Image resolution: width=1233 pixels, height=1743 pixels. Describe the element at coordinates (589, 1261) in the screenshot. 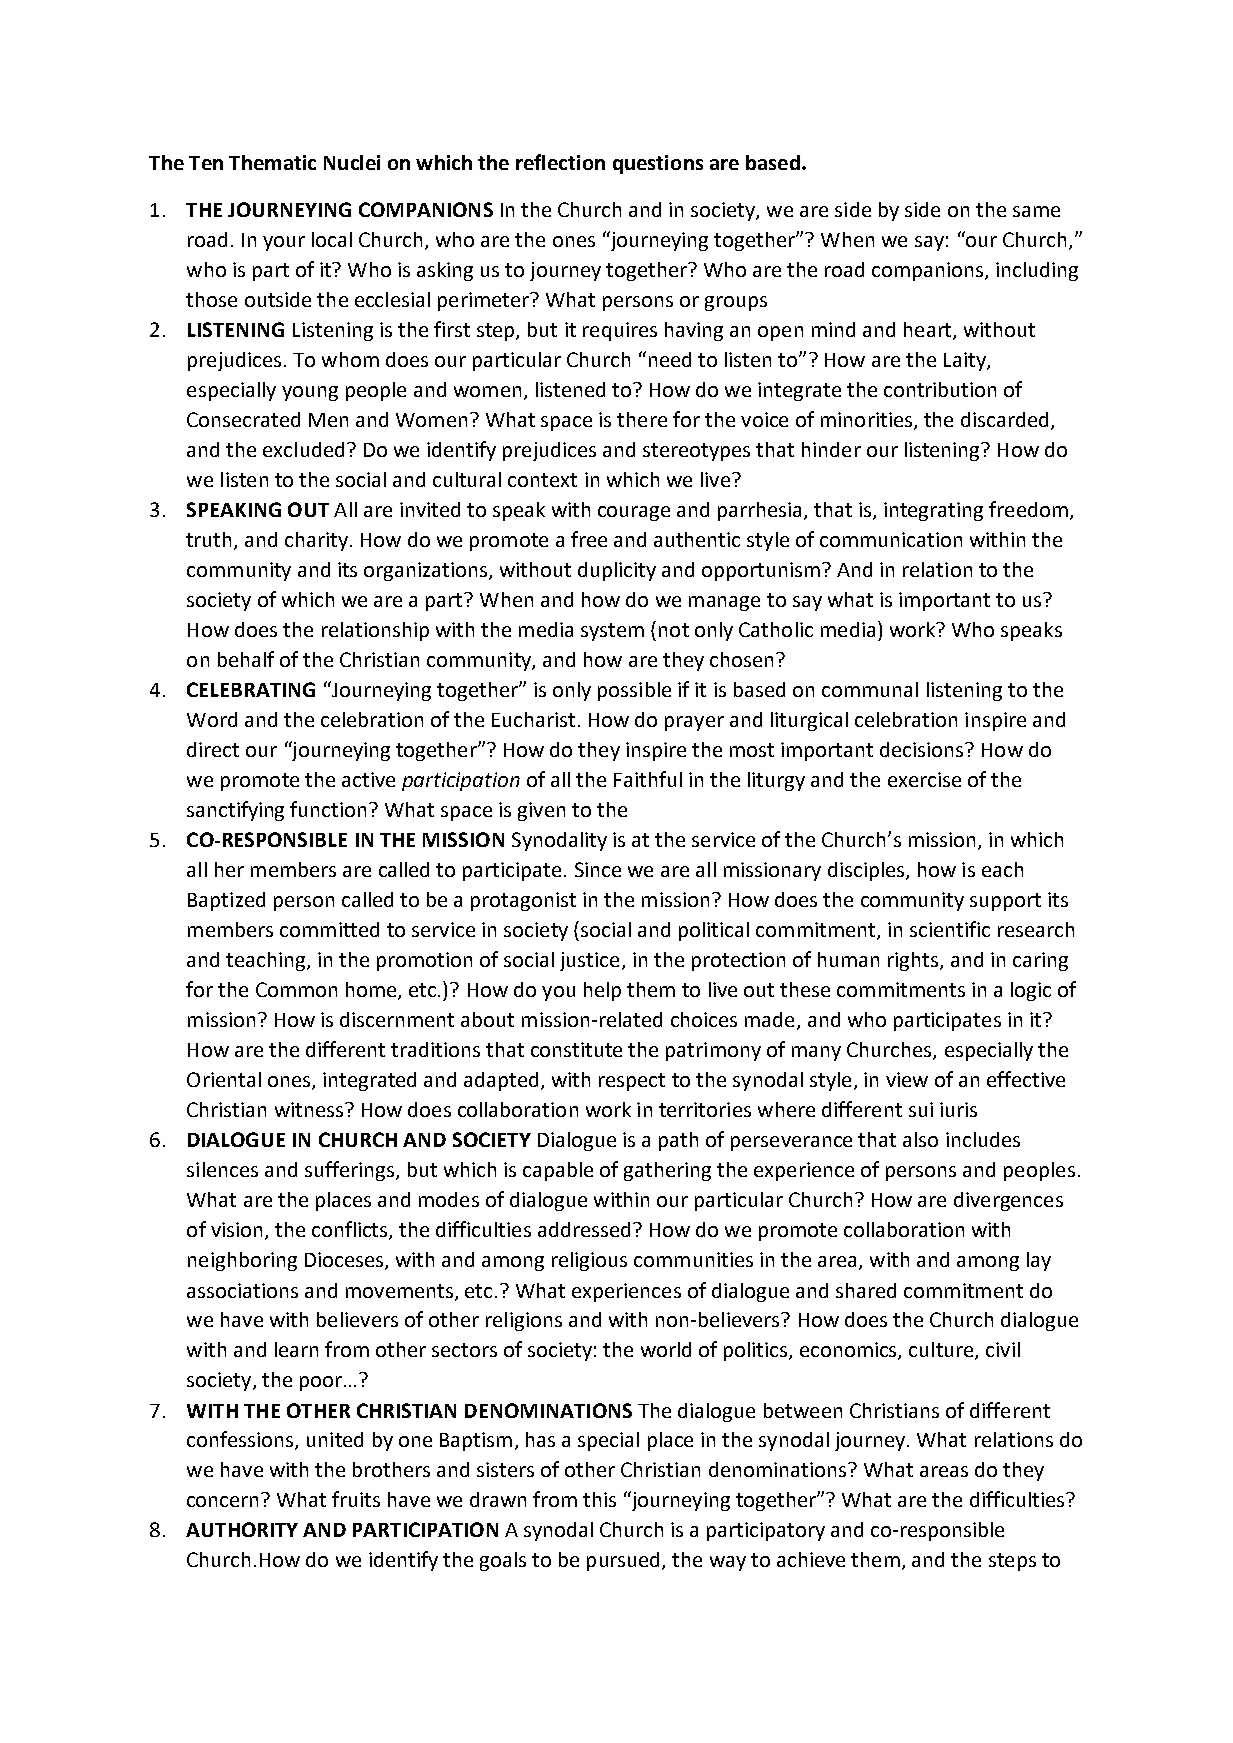

I see `religious` at that location.
